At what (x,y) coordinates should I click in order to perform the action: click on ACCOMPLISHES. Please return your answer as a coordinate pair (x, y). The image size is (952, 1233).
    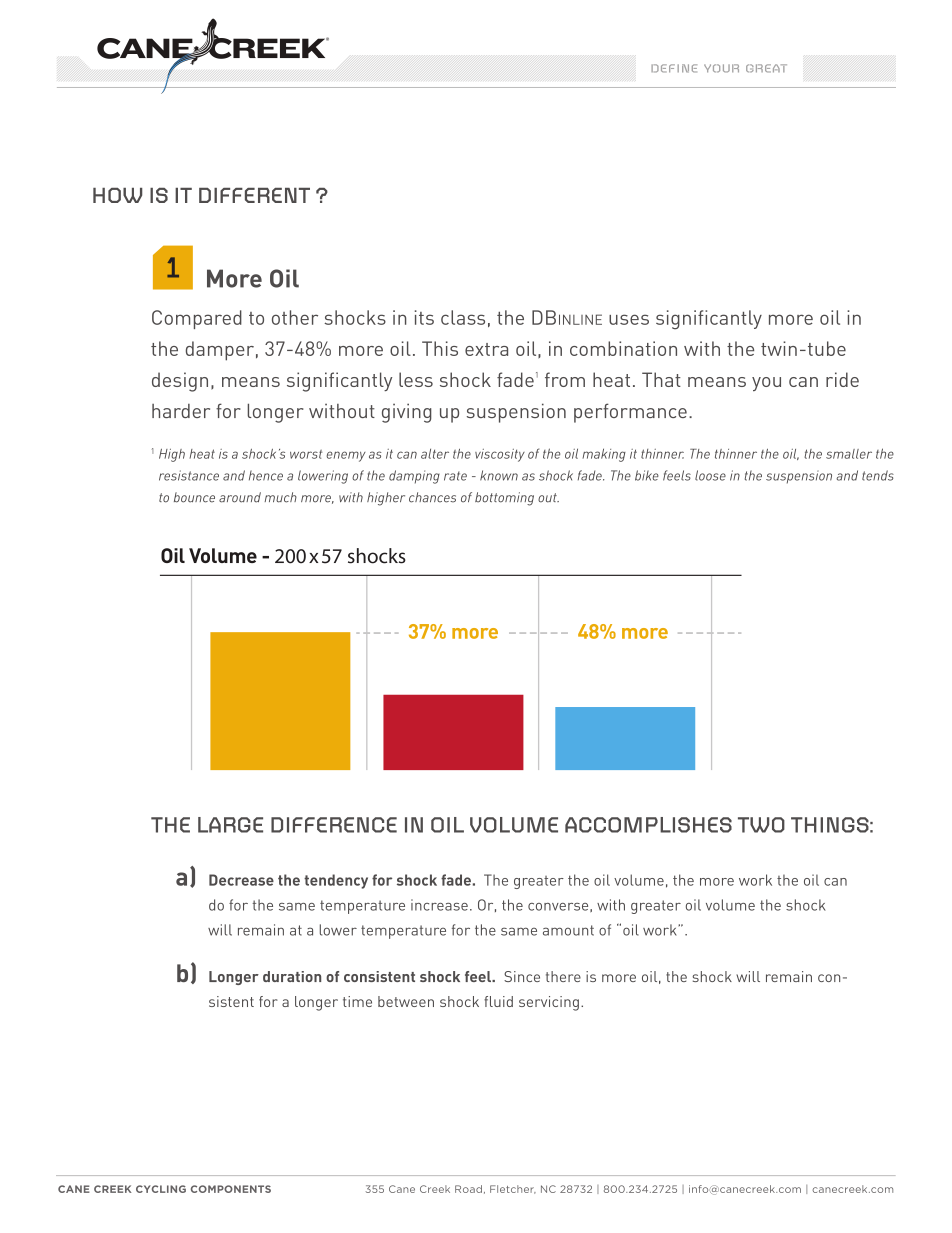
    Looking at the image, I should click on (648, 825).
